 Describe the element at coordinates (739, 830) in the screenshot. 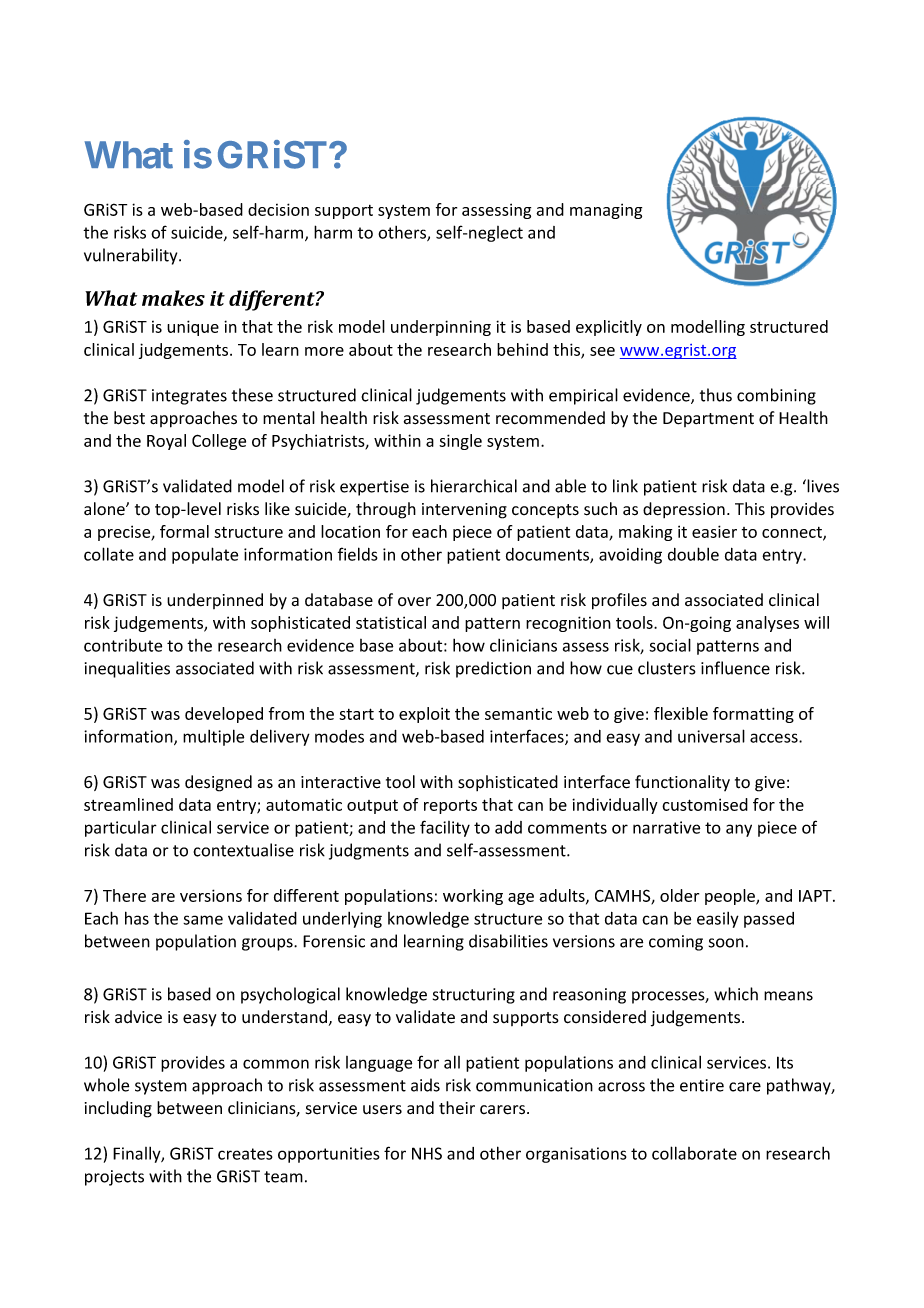

I see `any` at that location.
